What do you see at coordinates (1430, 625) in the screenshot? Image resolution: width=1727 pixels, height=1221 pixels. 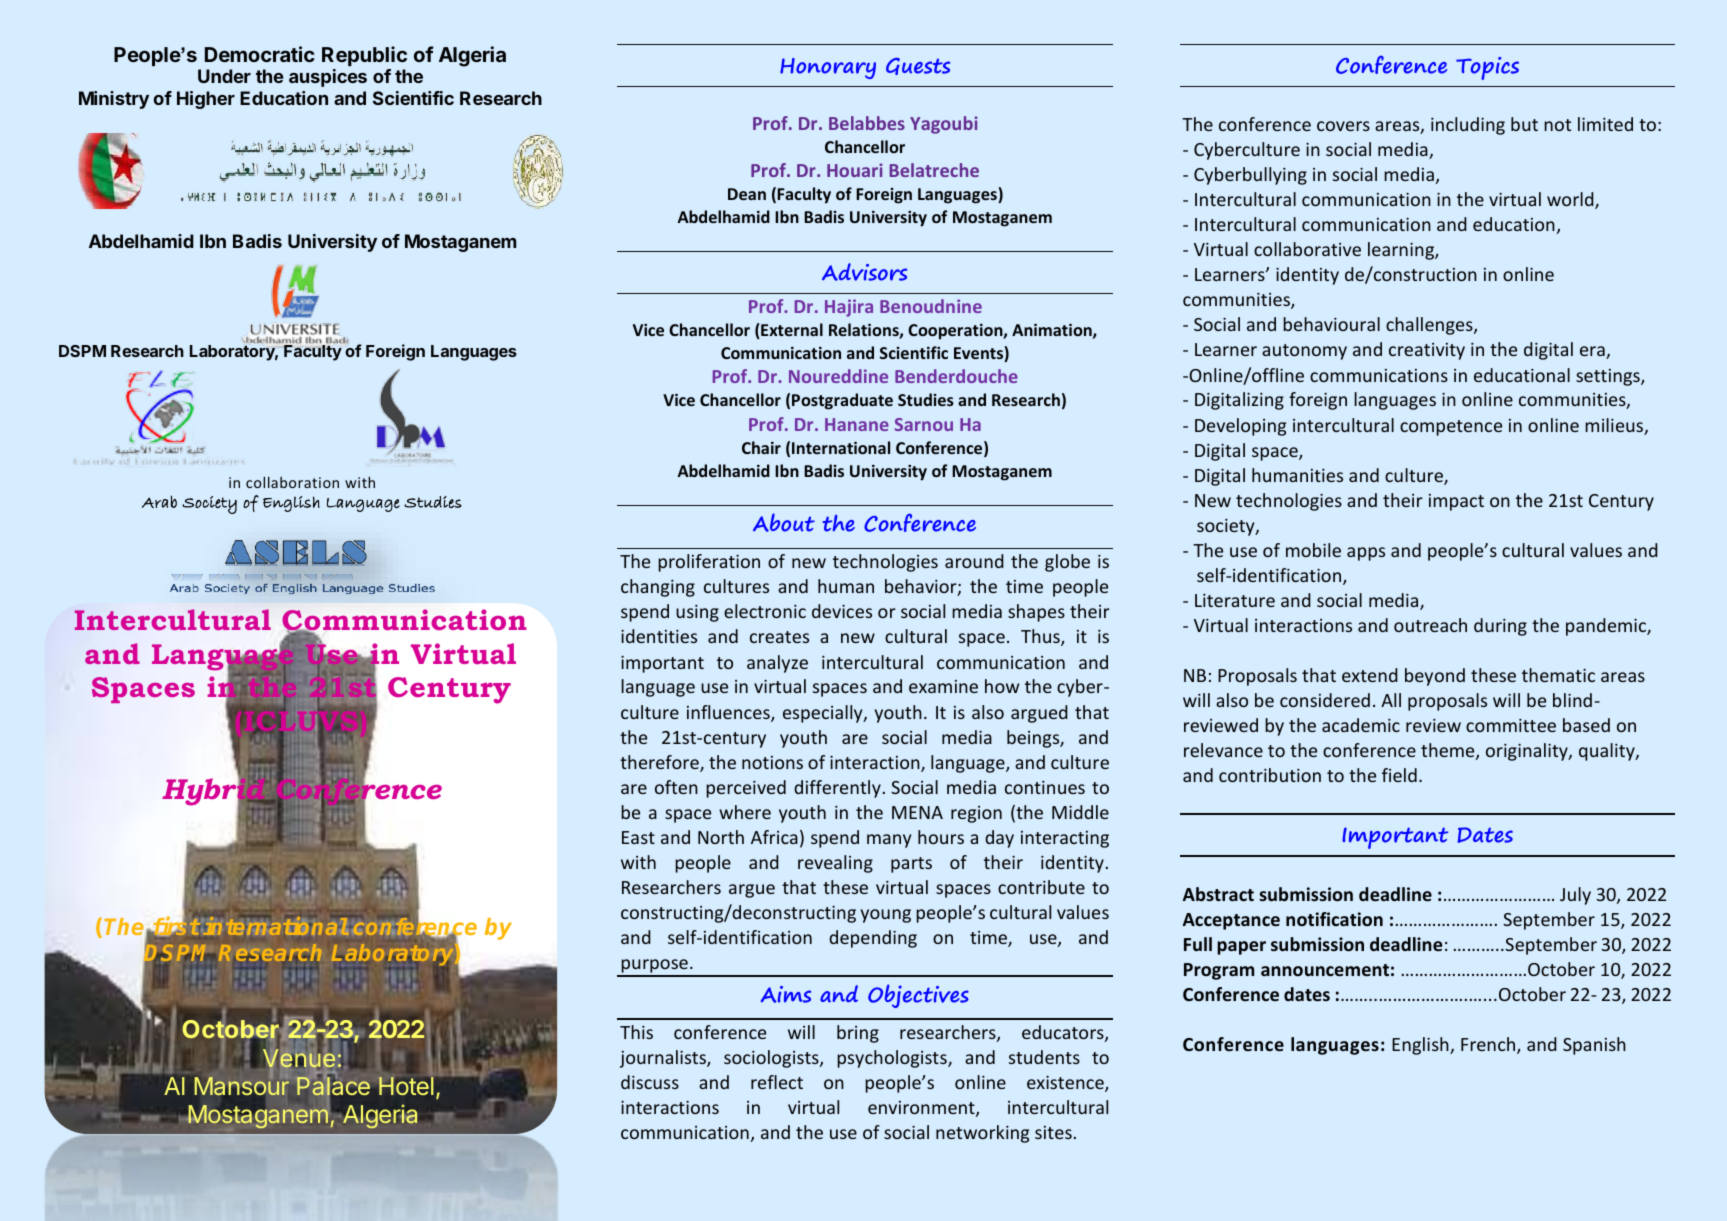 I see `outreach` at bounding box center [1430, 625].
